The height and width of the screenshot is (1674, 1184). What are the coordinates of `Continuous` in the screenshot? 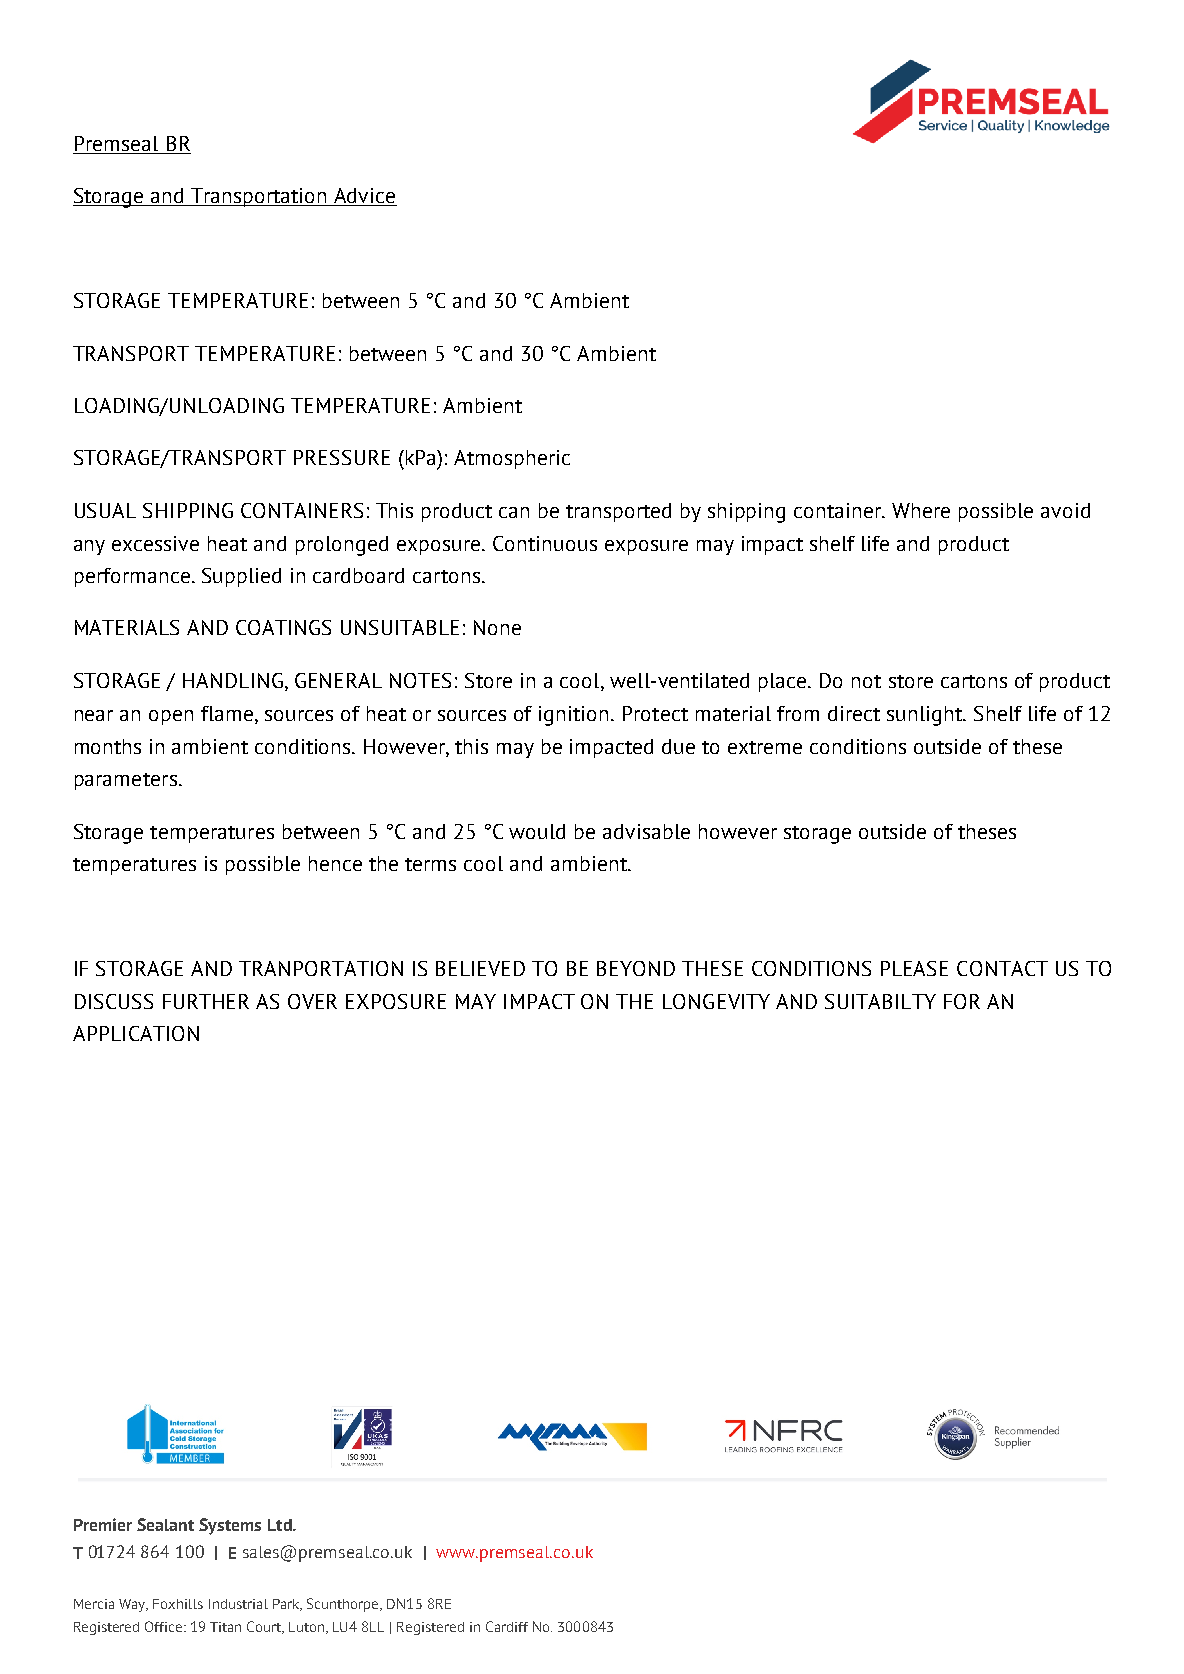 It's located at (545, 543).
